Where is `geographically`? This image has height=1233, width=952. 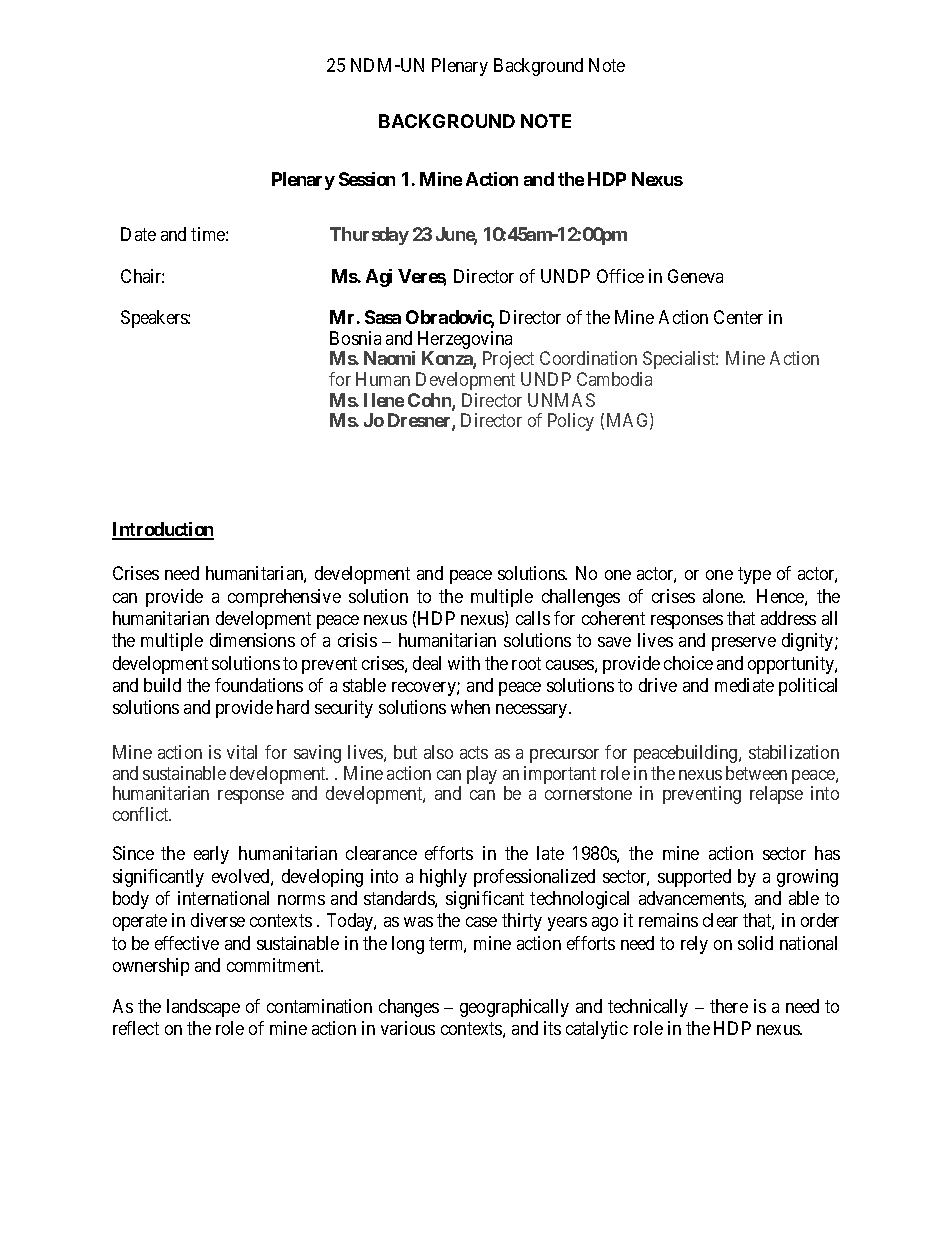 geographically is located at coordinates (514, 1008).
